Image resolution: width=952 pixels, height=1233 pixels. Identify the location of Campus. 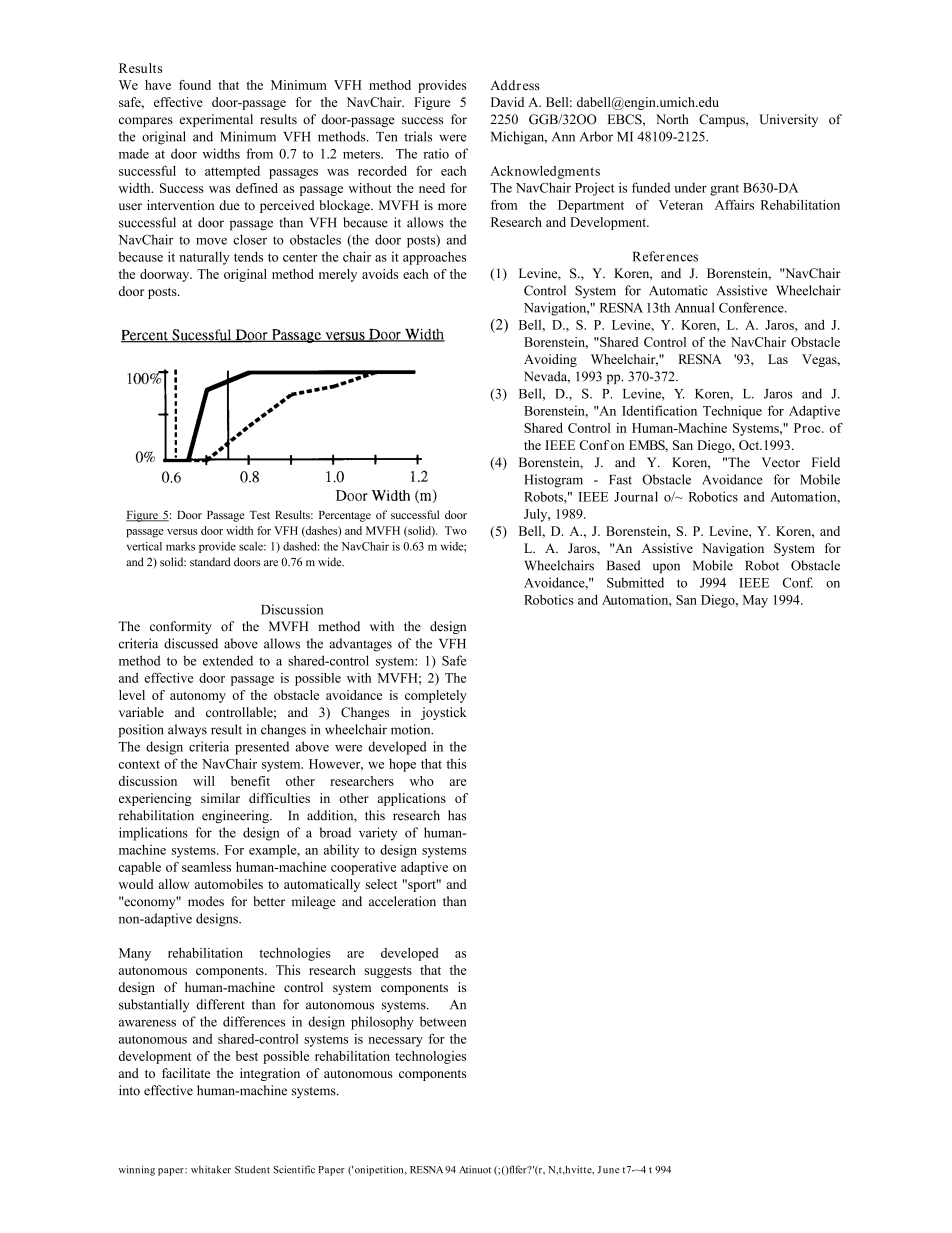
(723, 120).
